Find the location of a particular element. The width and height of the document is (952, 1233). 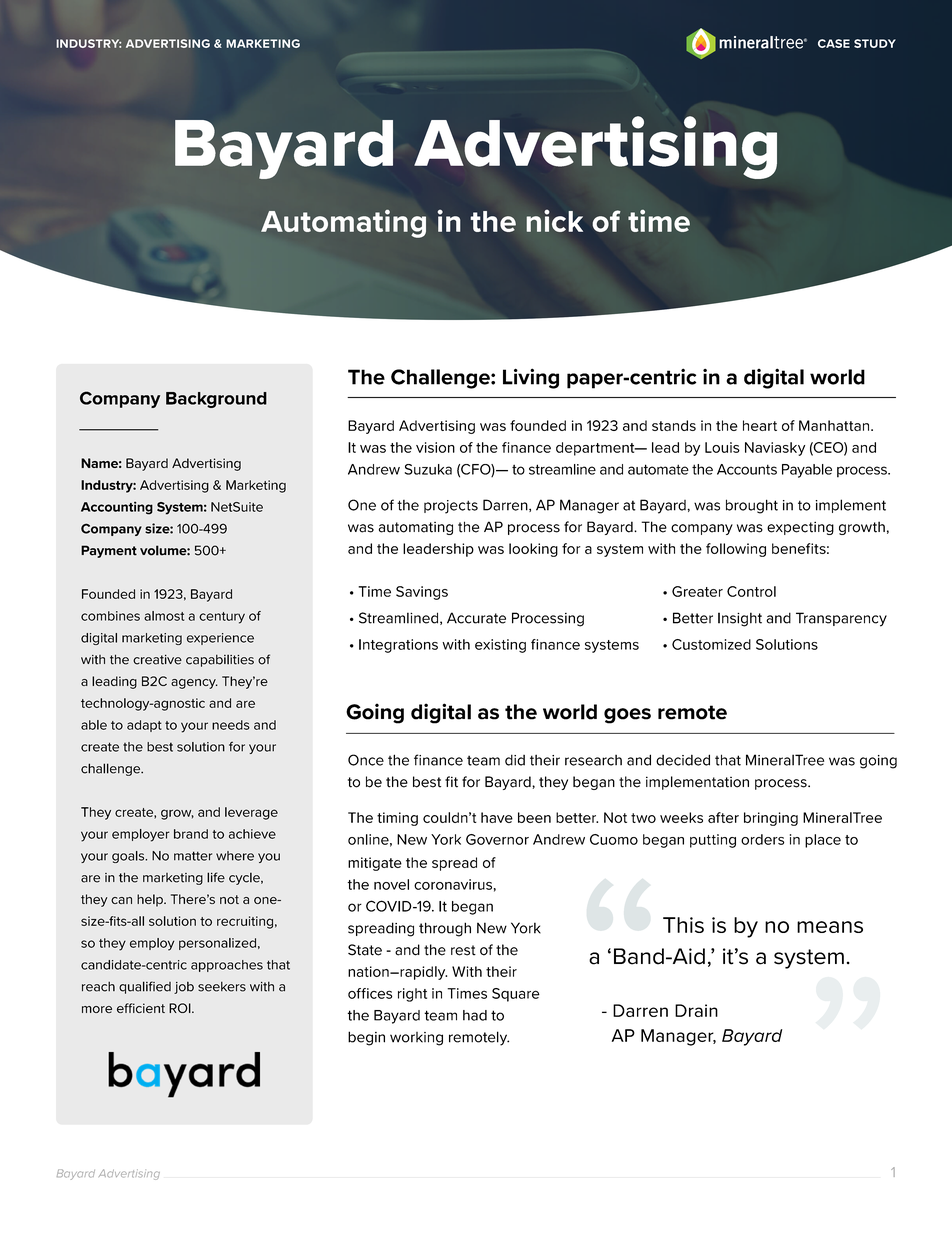

nick is located at coordinates (554, 221).
